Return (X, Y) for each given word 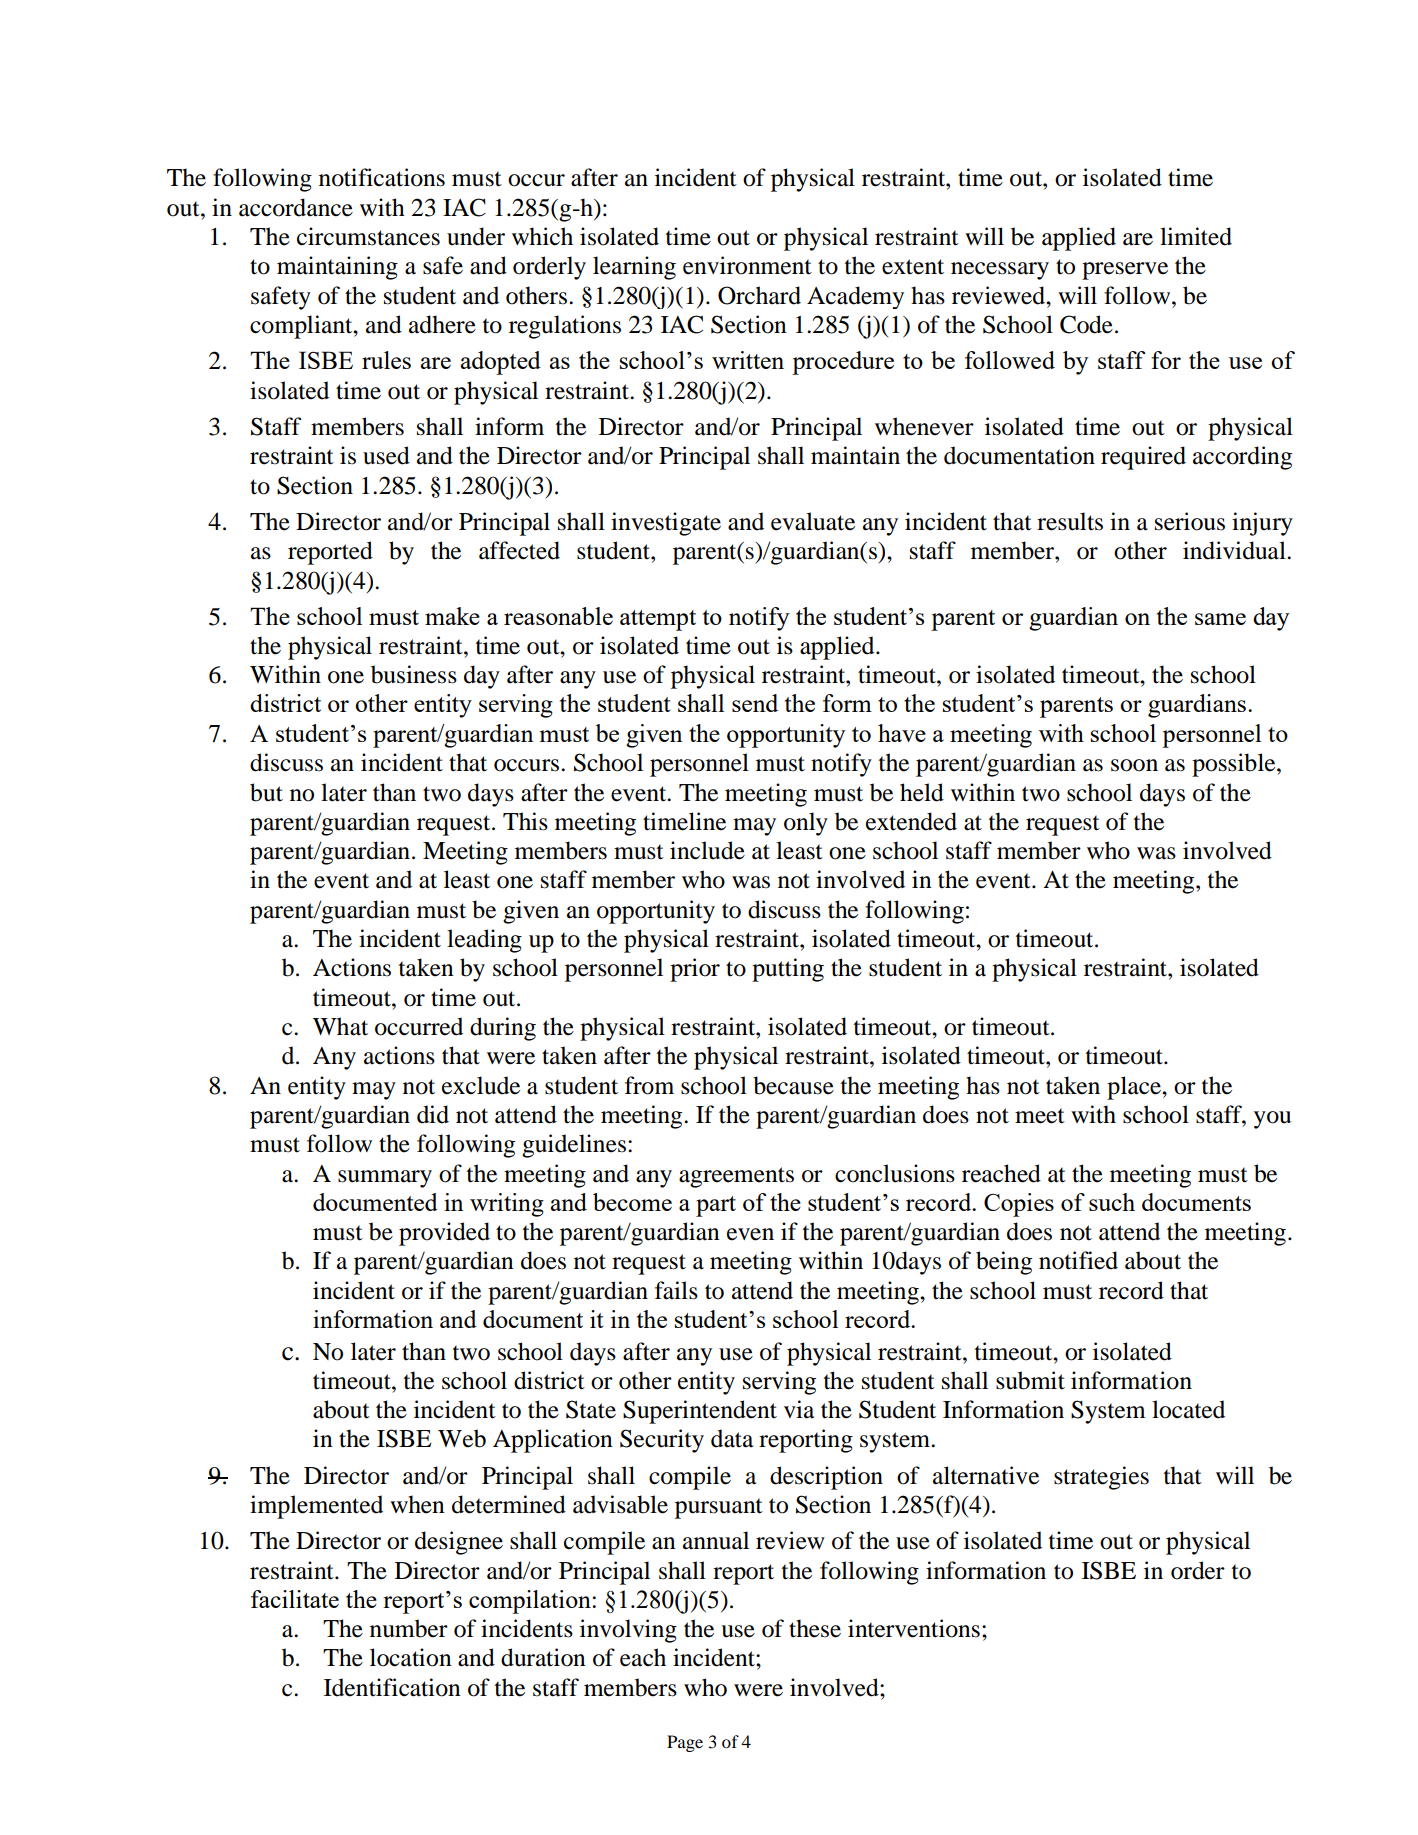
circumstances (368, 236)
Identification (392, 1687)
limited (1196, 236)
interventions (914, 1628)
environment (747, 265)
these (815, 1628)
